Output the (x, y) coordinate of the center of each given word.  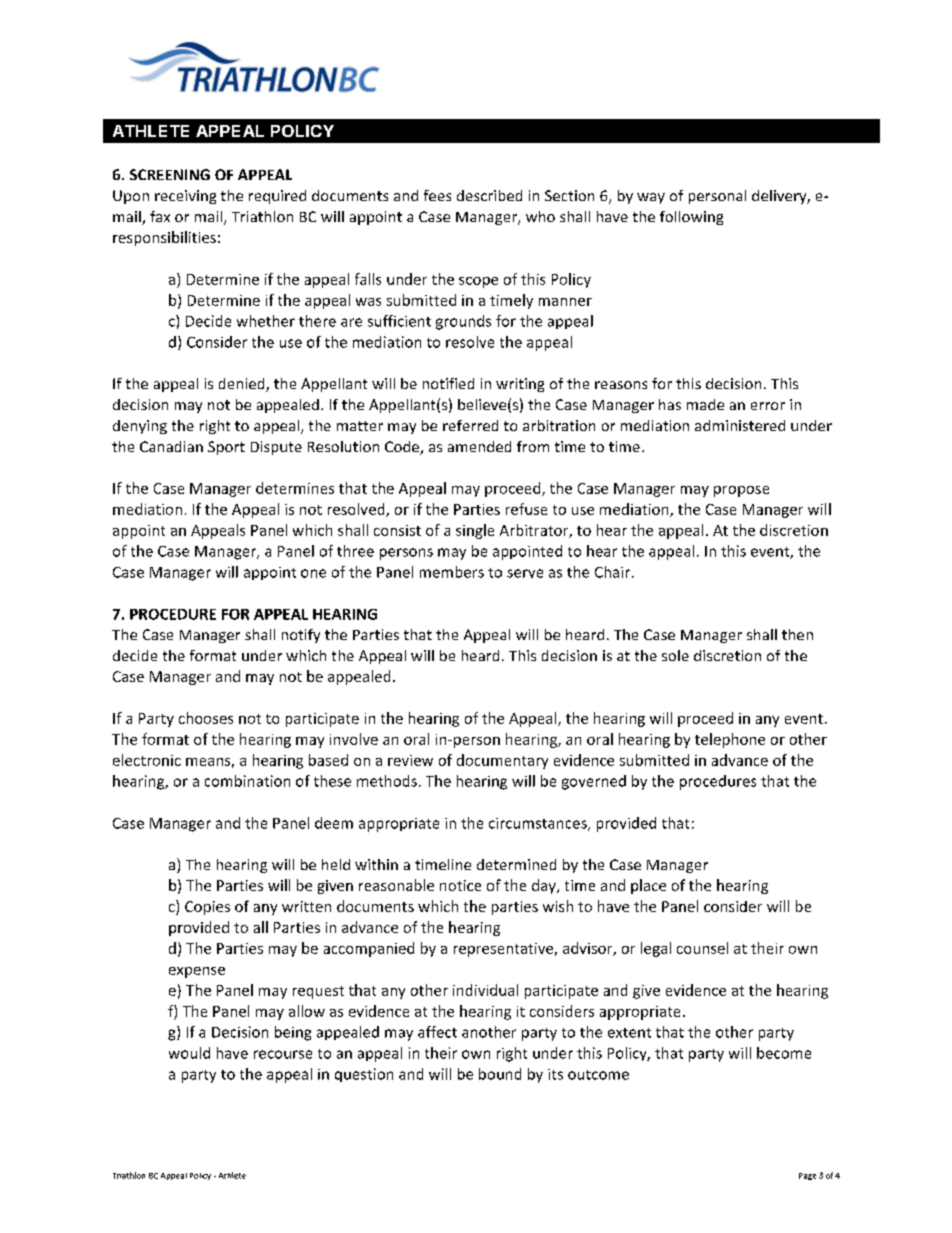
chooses (206, 718)
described (489, 195)
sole (675, 655)
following (691, 218)
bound (500, 1074)
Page (807, 1176)
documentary (502, 761)
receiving (185, 197)
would (189, 1053)
